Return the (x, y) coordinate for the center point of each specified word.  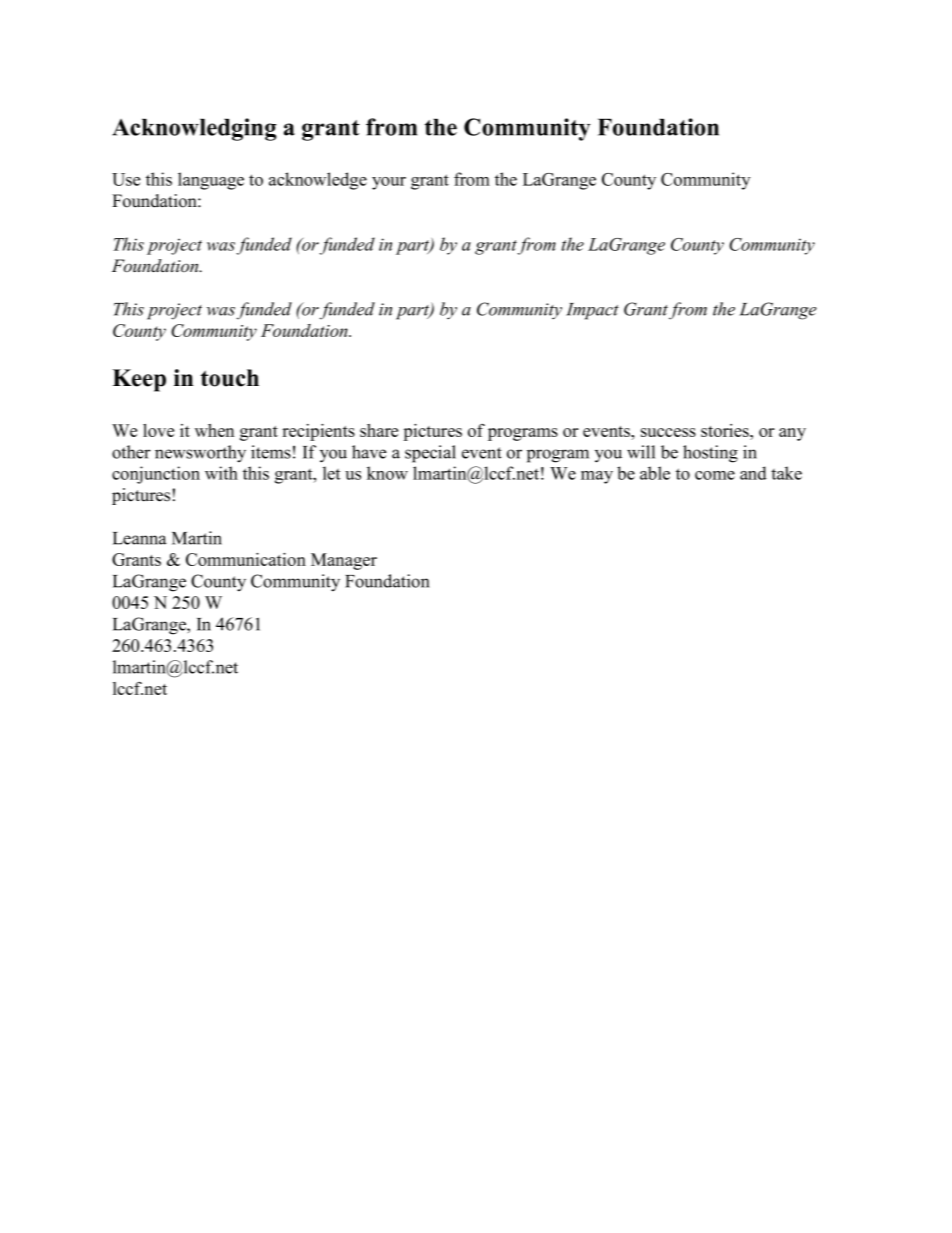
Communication (246, 559)
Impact (592, 311)
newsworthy (200, 454)
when (214, 430)
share (379, 430)
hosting (710, 454)
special (430, 454)
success (668, 432)
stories (726, 430)
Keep (139, 380)
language (211, 181)
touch (230, 378)
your (389, 183)
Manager (344, 561)
